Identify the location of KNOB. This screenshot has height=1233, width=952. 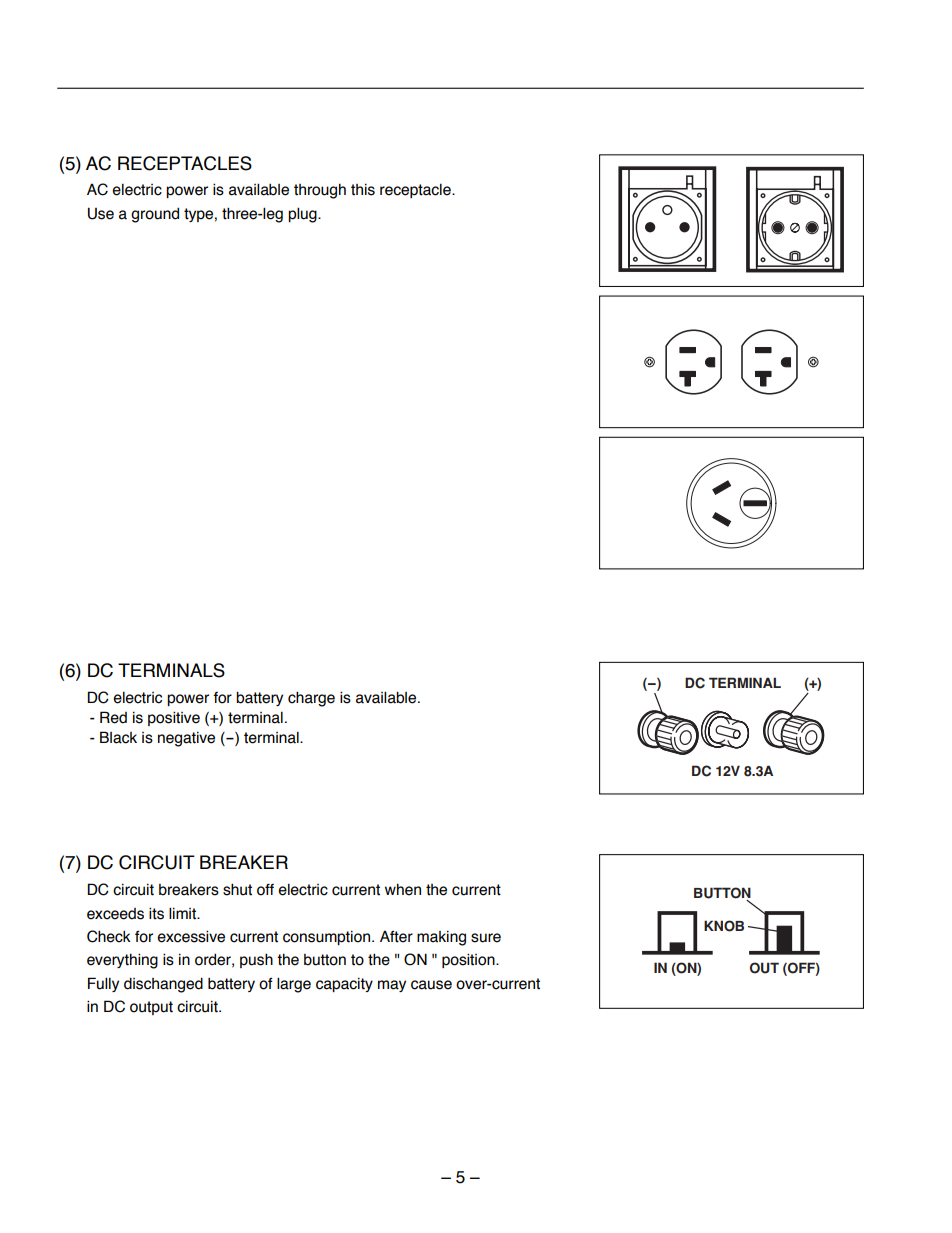
(724, 926).
